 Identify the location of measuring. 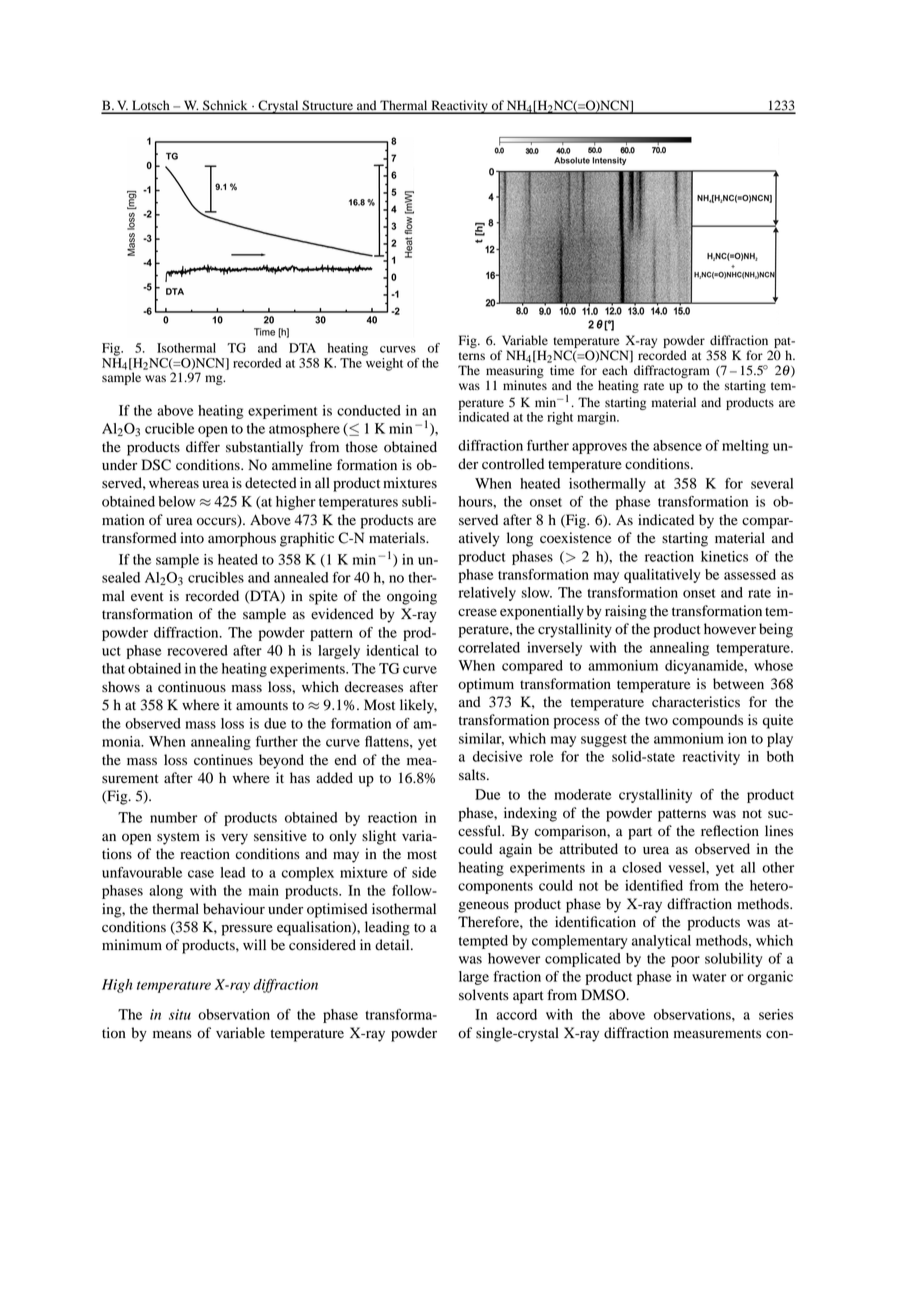
(515, 371).
